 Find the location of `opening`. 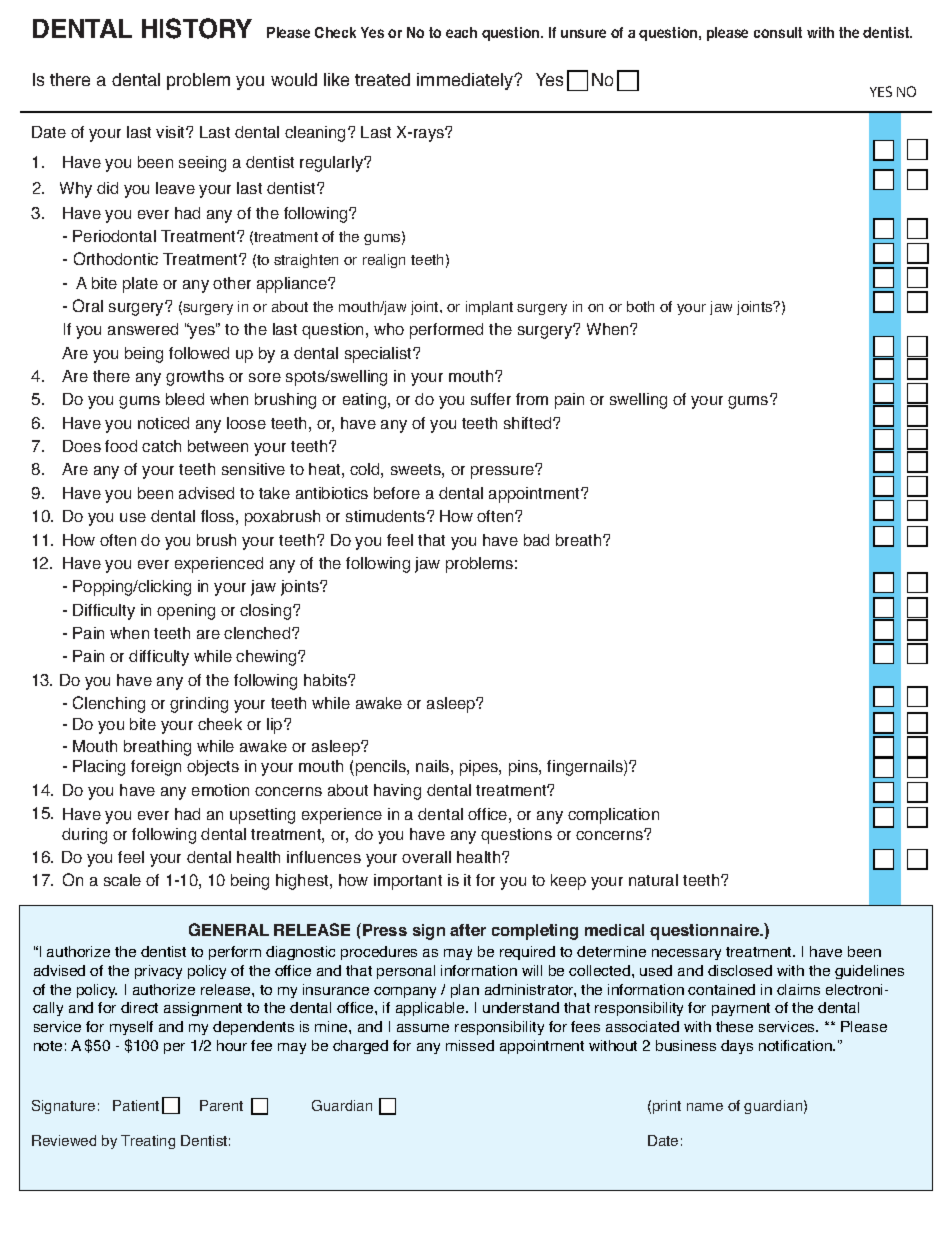

opening is located at coordinates (186, 612).
